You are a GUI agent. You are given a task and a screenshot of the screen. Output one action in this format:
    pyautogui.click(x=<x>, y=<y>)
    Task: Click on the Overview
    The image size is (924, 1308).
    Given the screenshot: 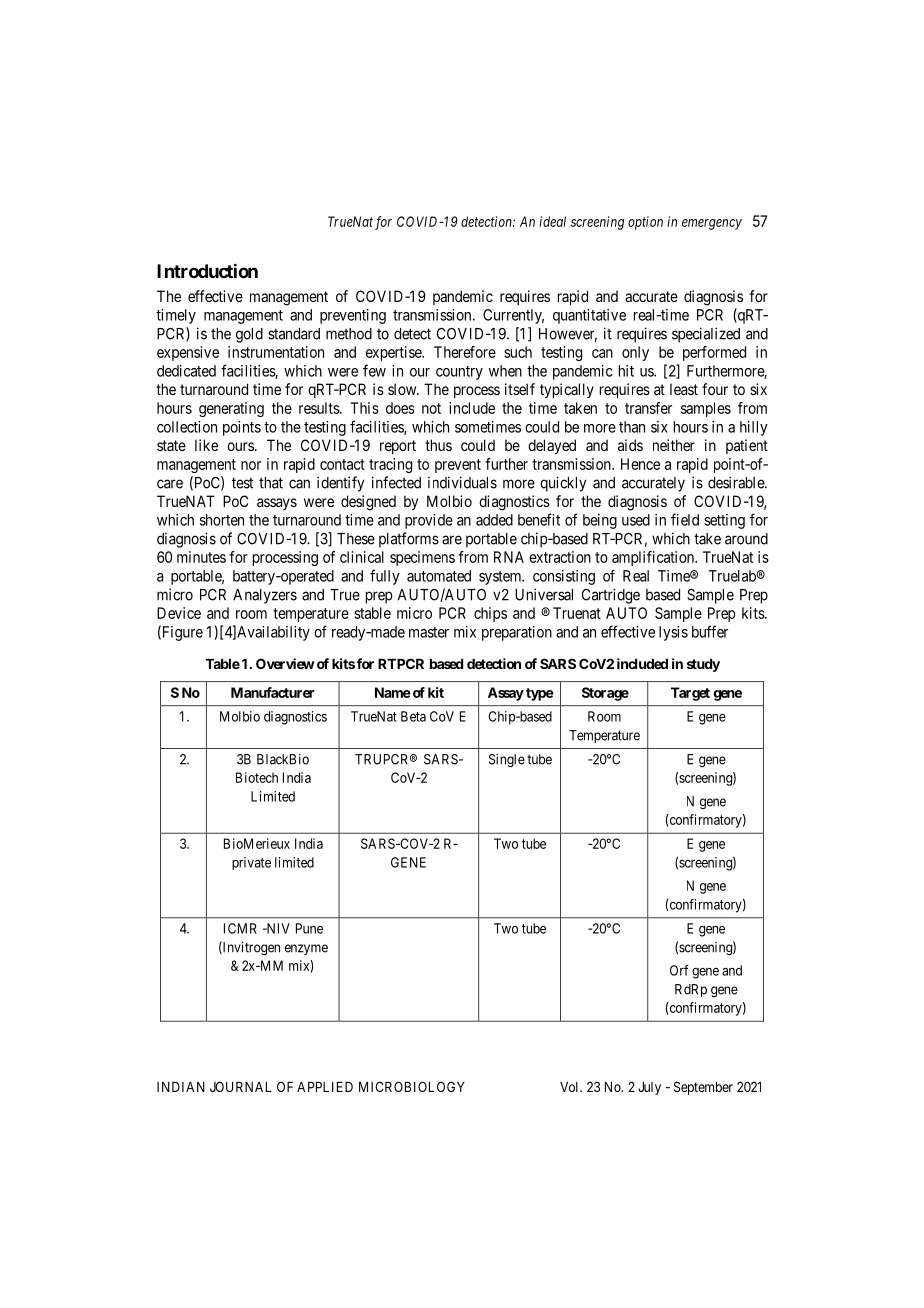 What is the action you would take?
    pyautogui.click(x=285, y=663)
